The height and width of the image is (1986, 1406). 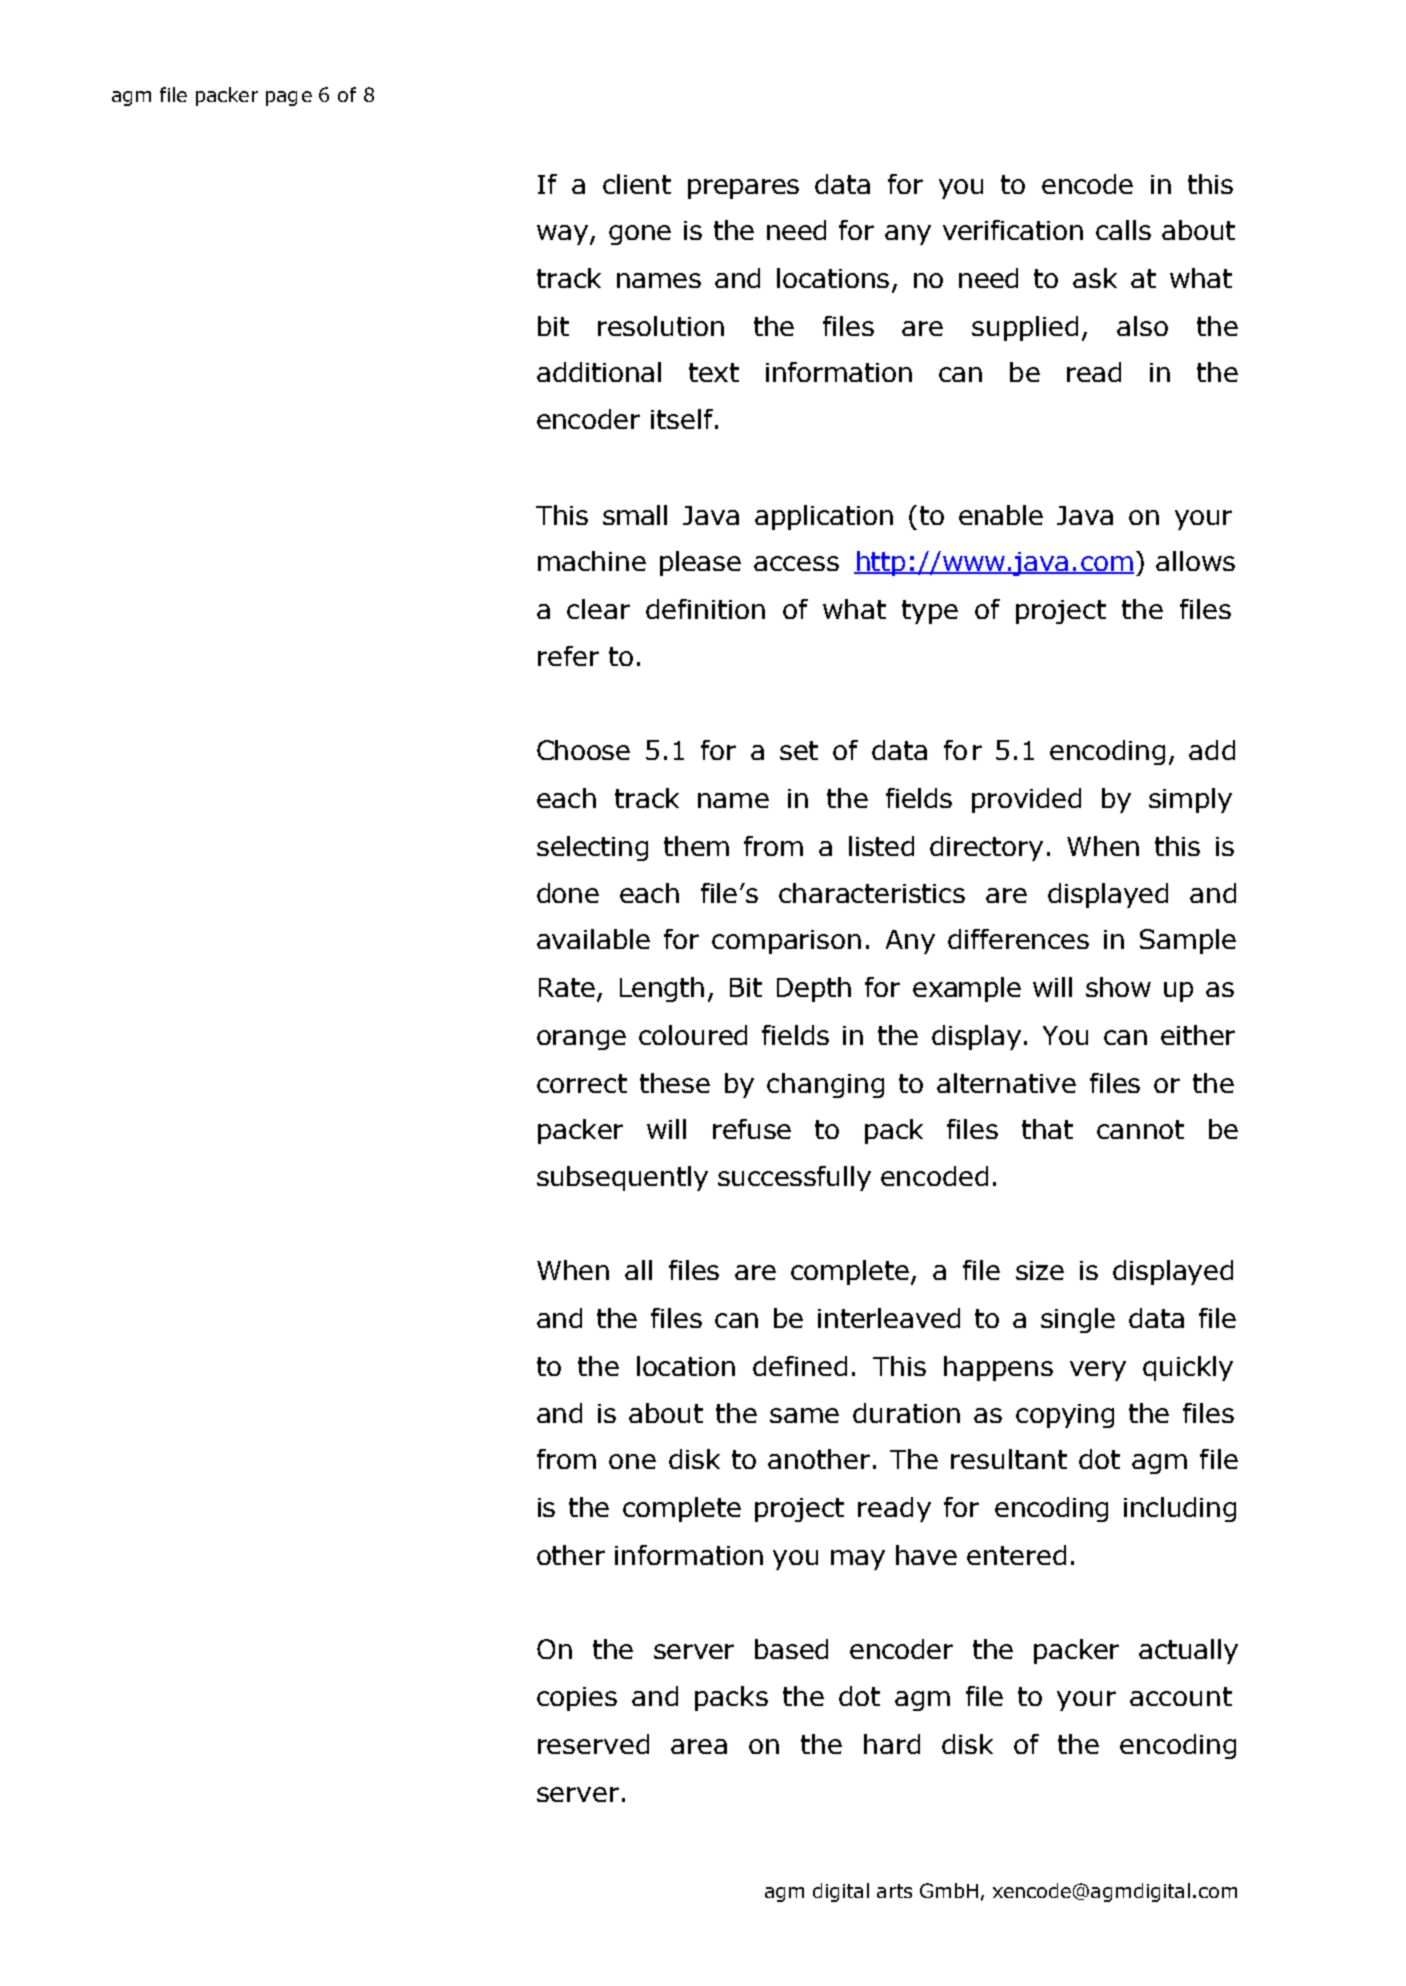 What do you see at coordinates (1123, 230) in the image?
I see `calls` at bounding box center [1123, 230].
